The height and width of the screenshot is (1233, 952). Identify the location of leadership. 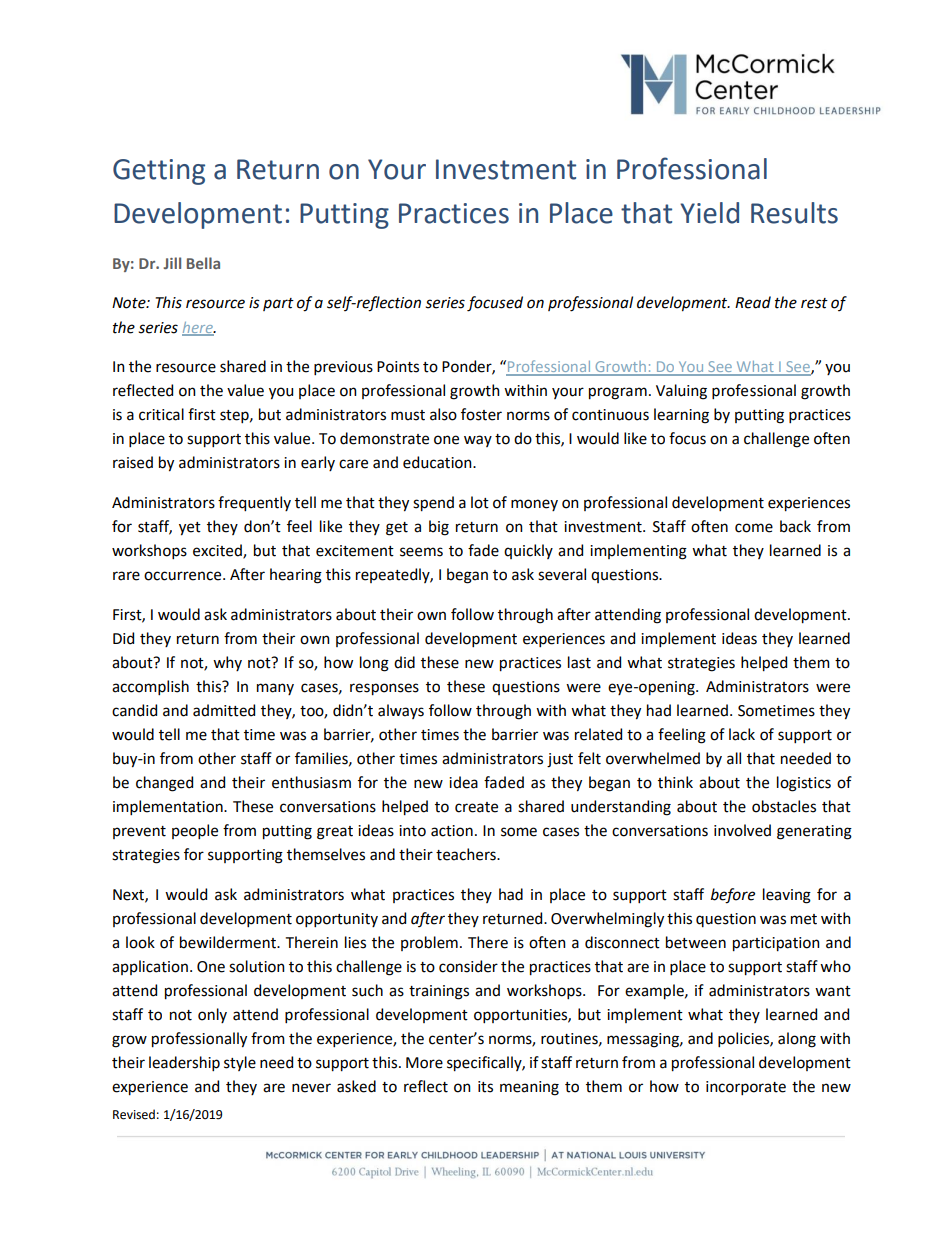
(184, 1063).
